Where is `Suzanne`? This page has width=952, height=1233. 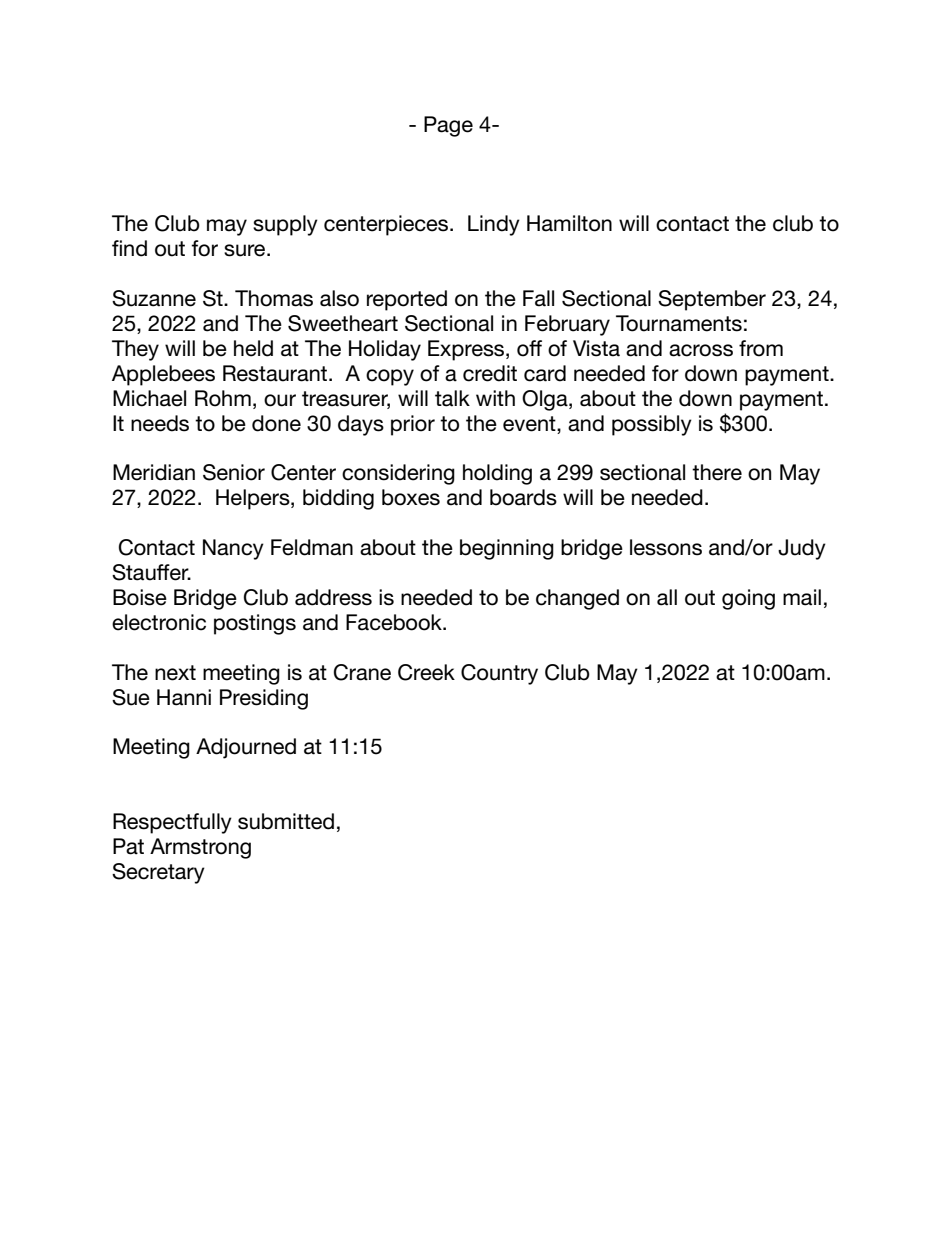
Suzanne is located at coordinates (154, 298).
